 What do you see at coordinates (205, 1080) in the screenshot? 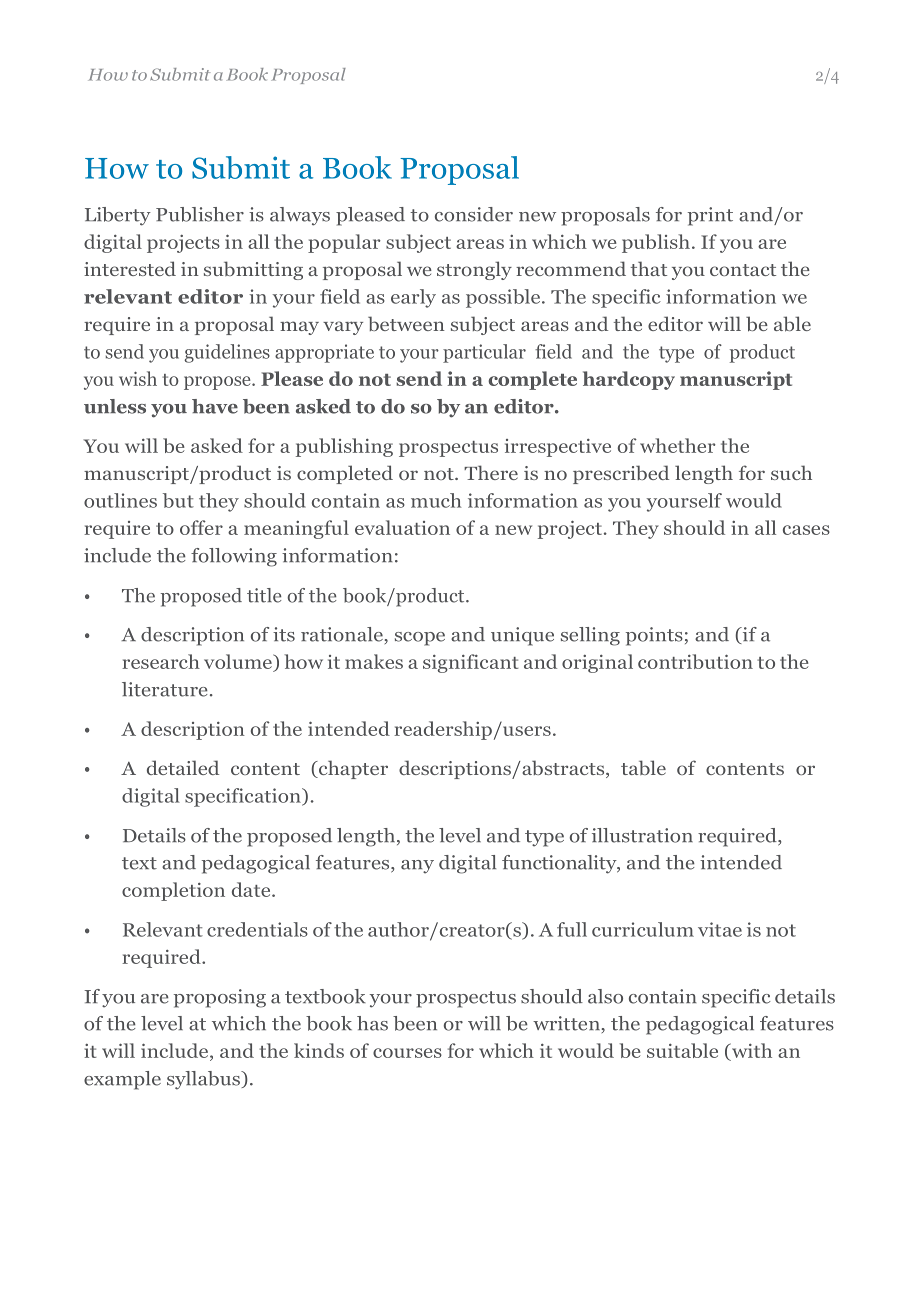
I see `syllabus` at bounding box center [205, 1080].
